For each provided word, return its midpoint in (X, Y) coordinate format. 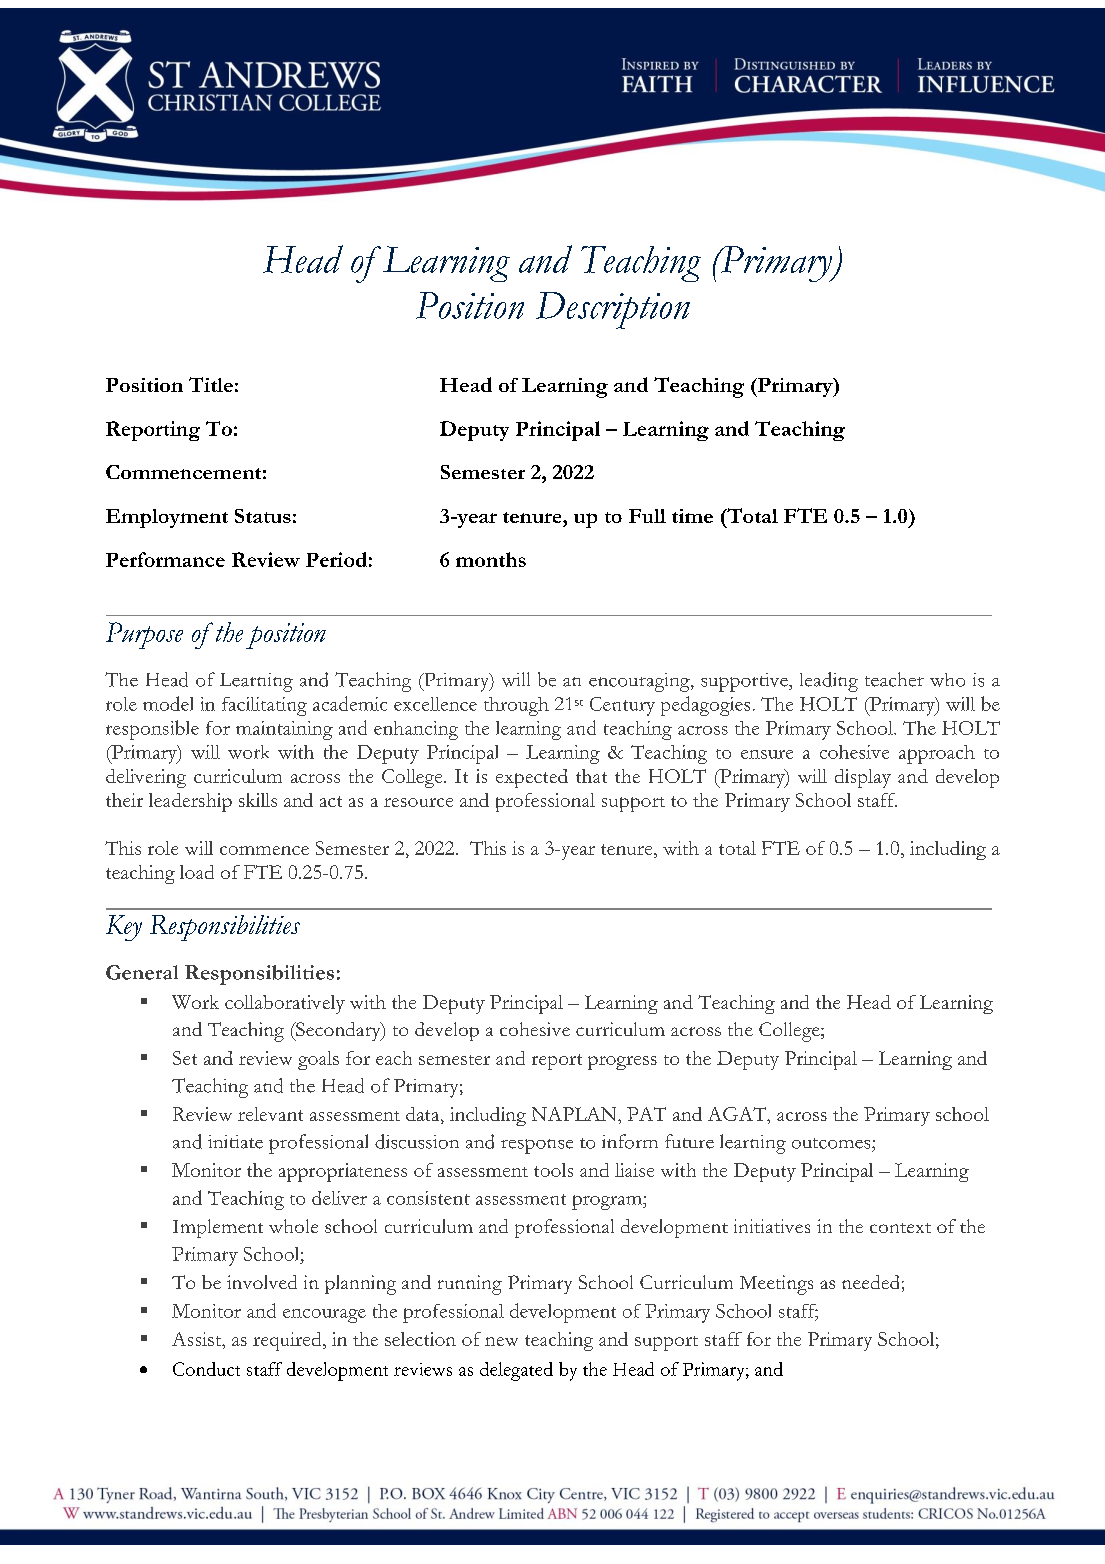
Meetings (776, 1285)
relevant (270, 1114)
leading (829, 682)
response (537, 1146)
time (692, 516)
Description (613, 310)
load (197, 872)
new (501, 1341)
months (491, 559)
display (863, 778)
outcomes (832, 1143)
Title (211, 384)
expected (532, 778)
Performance (165, 559)
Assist (198, 1340)
